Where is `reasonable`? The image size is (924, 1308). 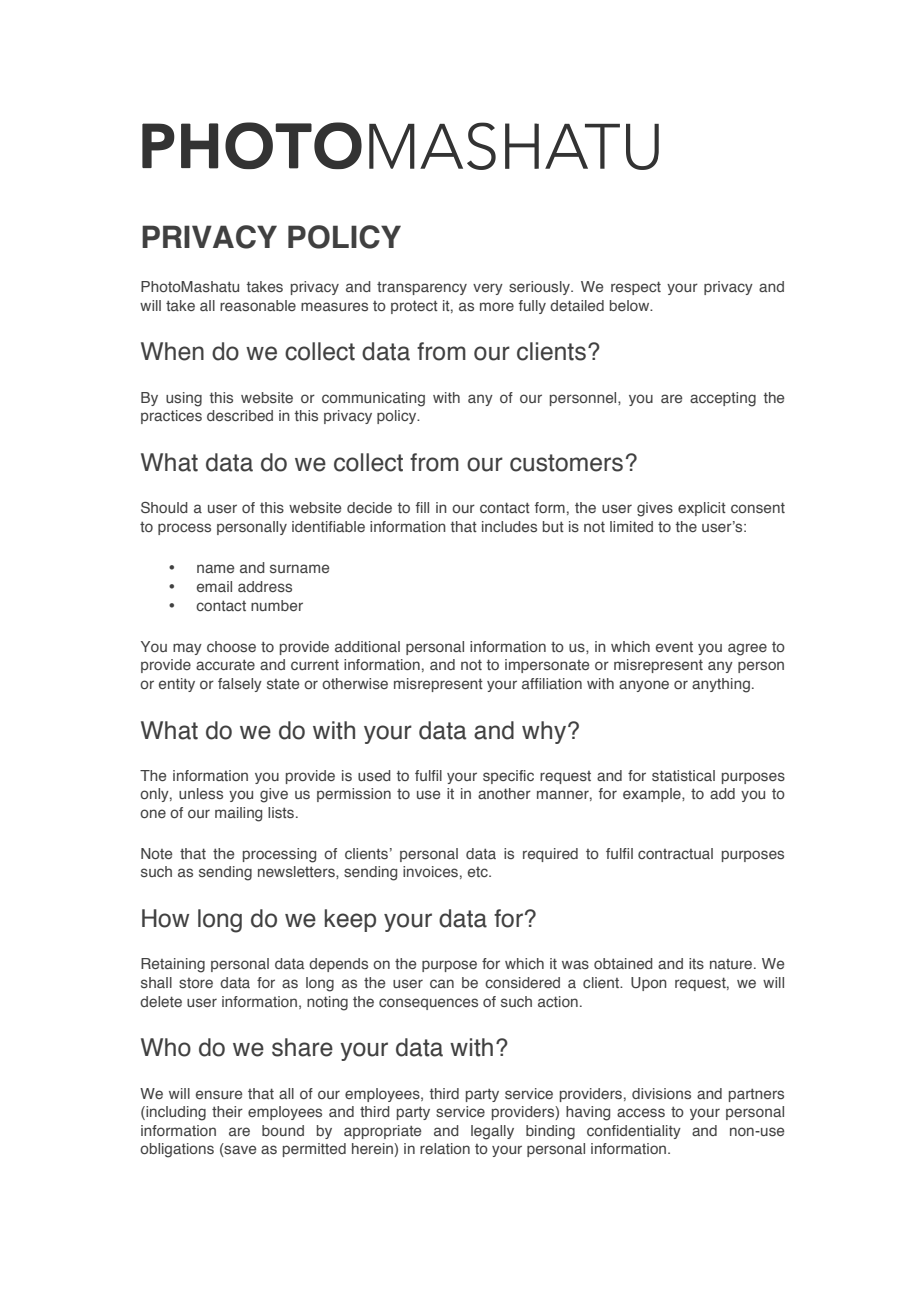 reasonable is located at coordinates (258, 305).
